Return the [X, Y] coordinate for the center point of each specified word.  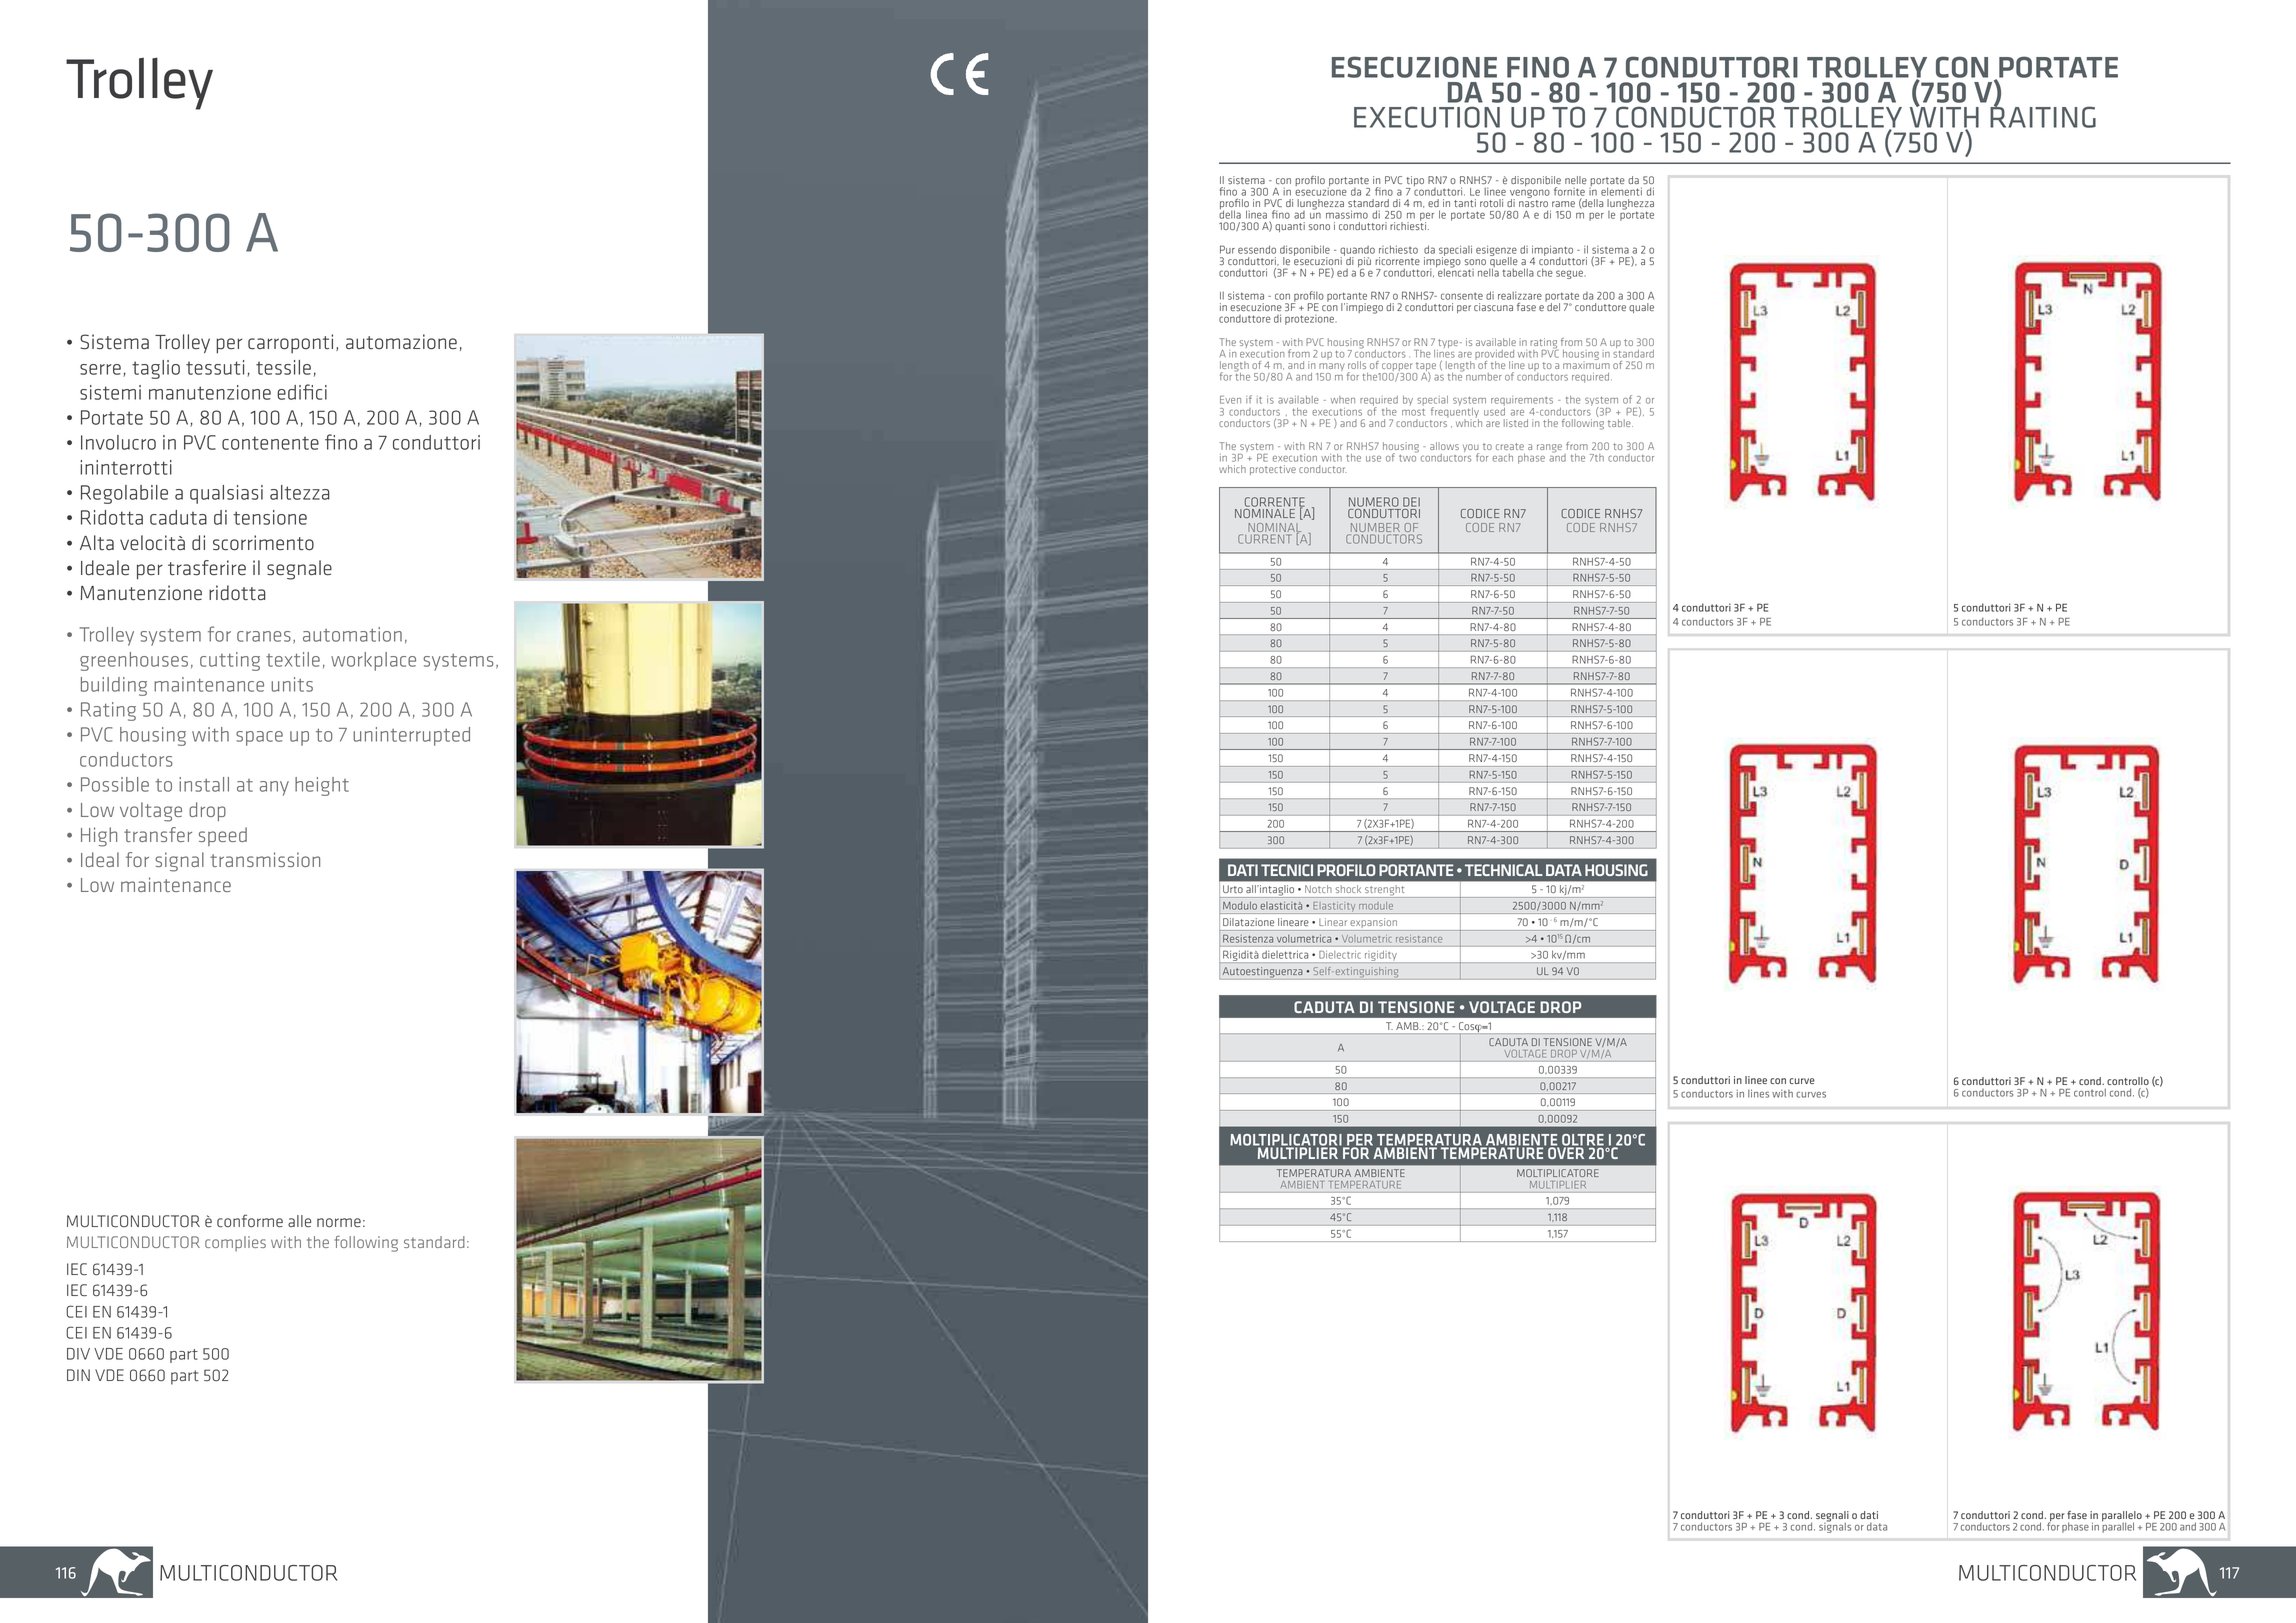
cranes [264, 636]
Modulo [1240, 906]
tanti [1465, 203]
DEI [1411, 502]
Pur [1227, 249]
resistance [1419, 939]
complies [235, 1243]
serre [100, 369]
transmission [265, 859]
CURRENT [1265, 539]
